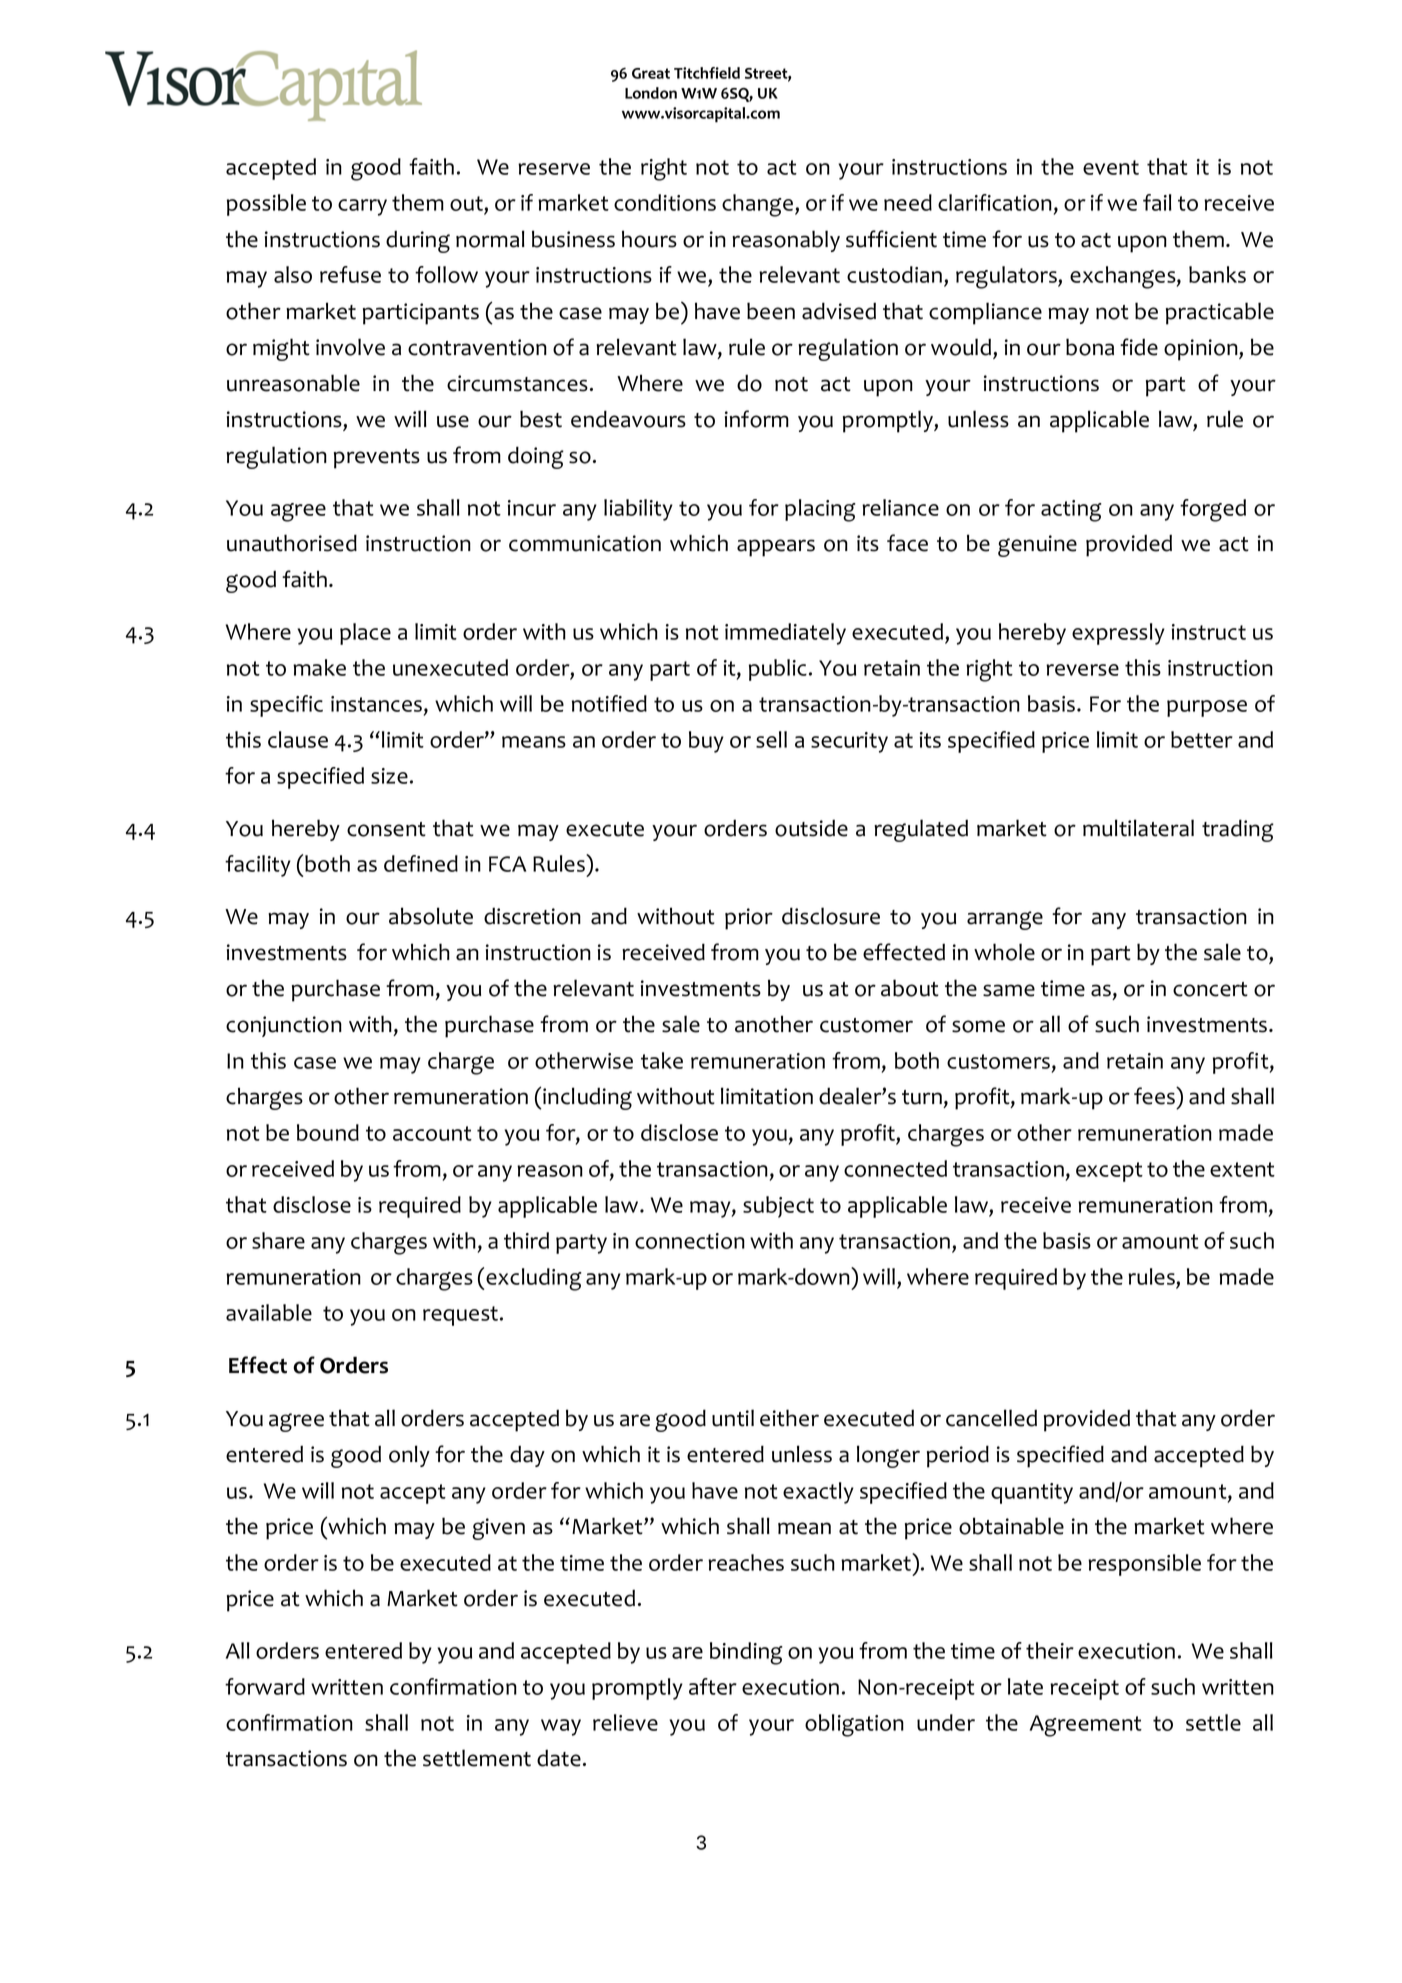  What do you see at coordinates (1157, 202) in the screenshot?
I see `fail` at bounding box center [1157, 202].
